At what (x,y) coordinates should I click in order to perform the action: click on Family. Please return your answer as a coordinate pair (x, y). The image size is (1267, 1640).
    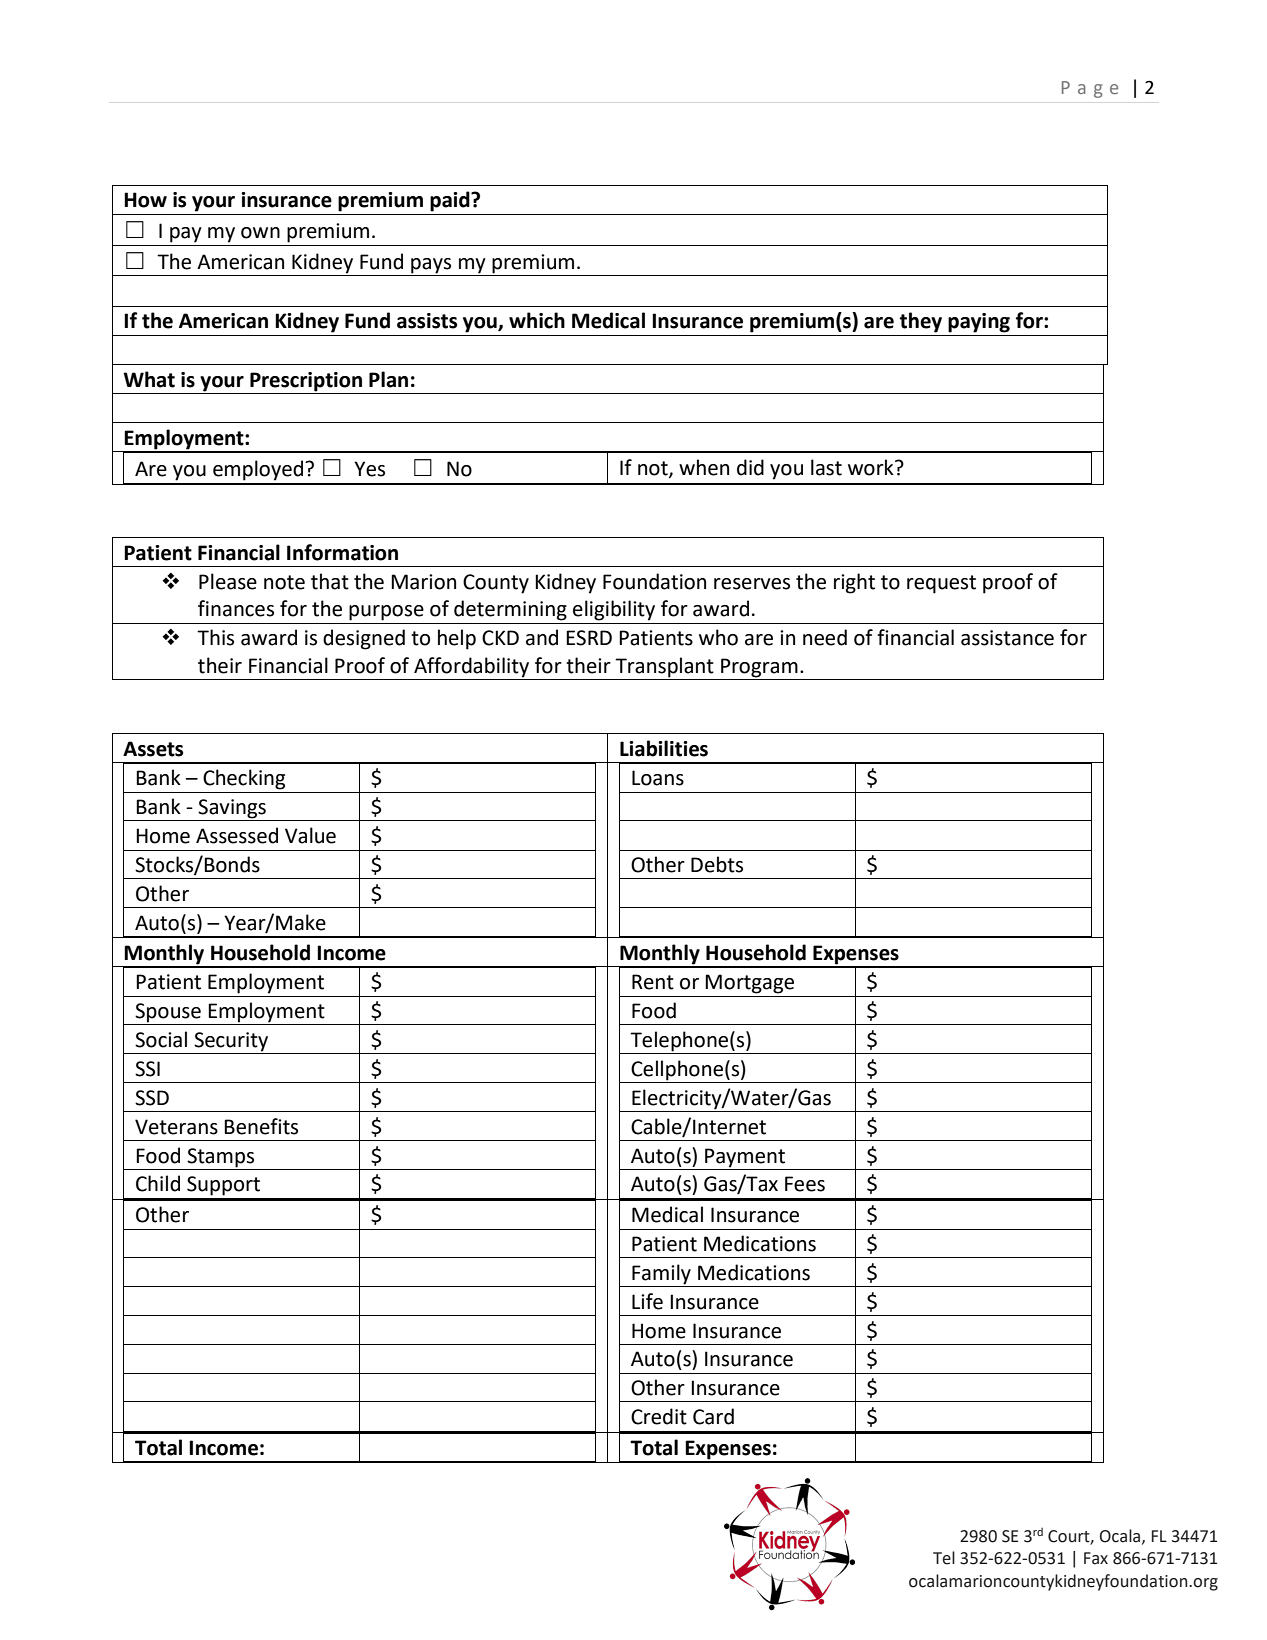
    Looking at the image, I should click on (661, 1274).
